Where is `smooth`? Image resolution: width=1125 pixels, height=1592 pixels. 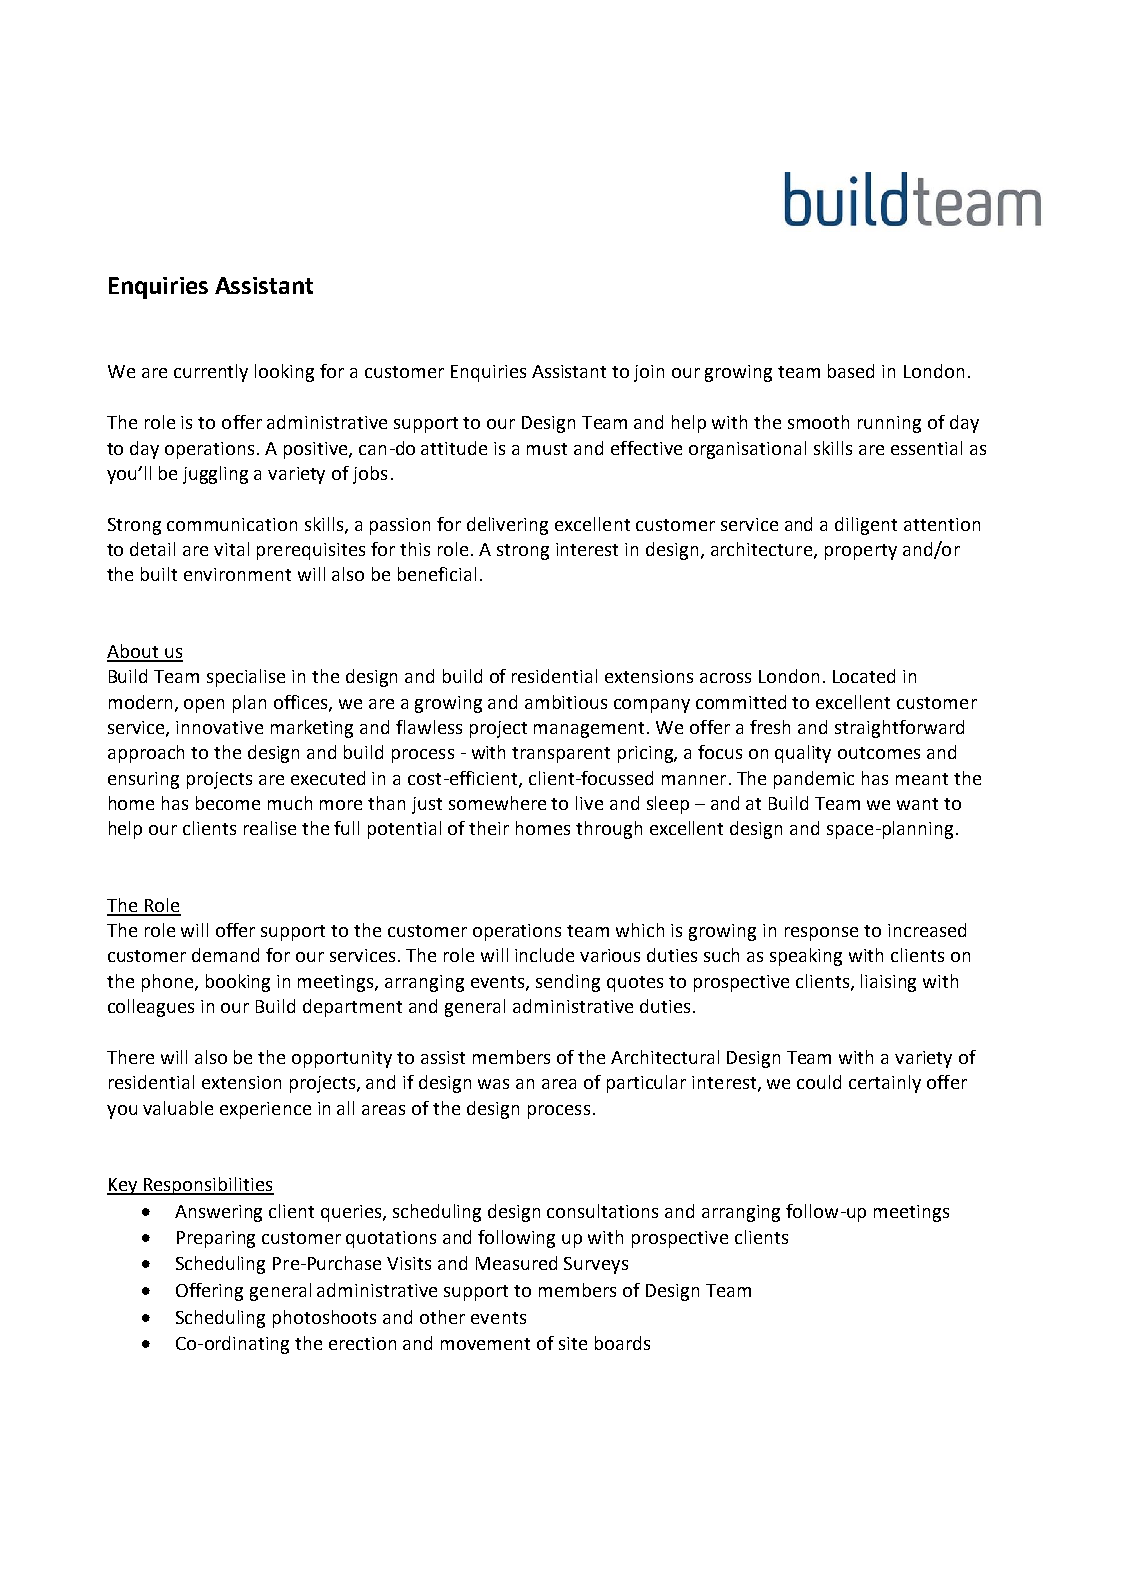
smooth is located at coordinates (818, 422).
